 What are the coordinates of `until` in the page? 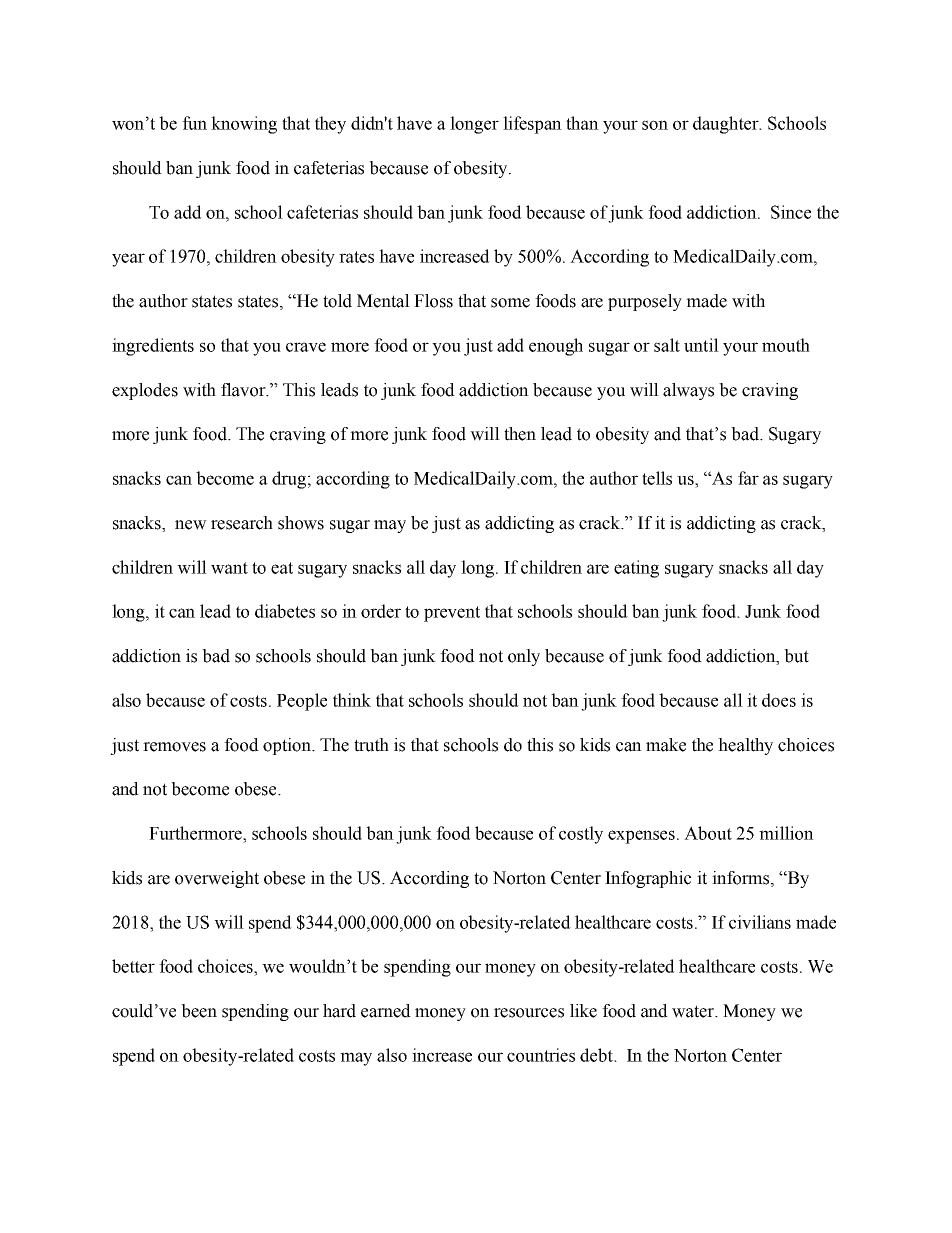 It's located at (701, 345).
